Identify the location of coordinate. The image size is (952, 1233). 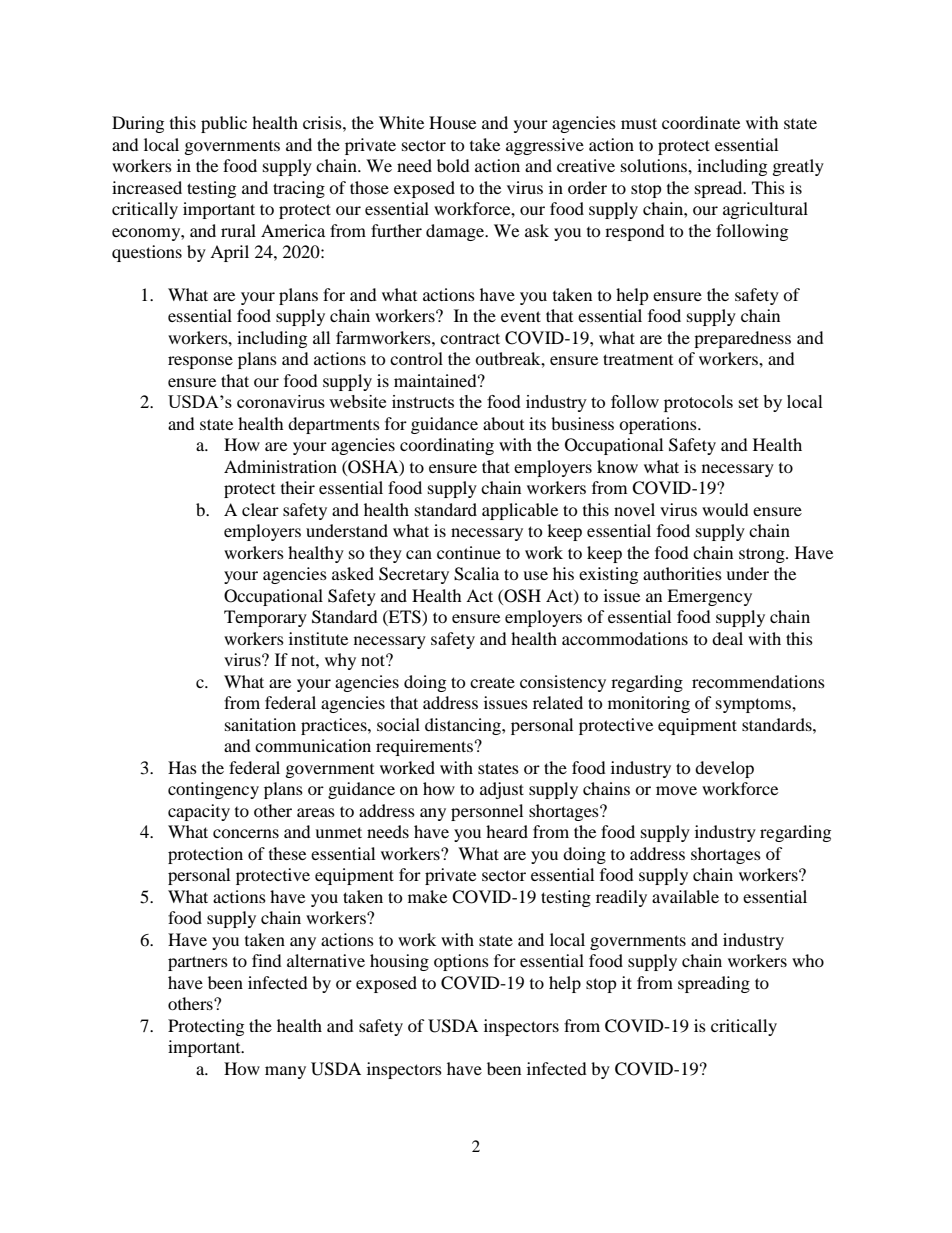
(701, 122).
